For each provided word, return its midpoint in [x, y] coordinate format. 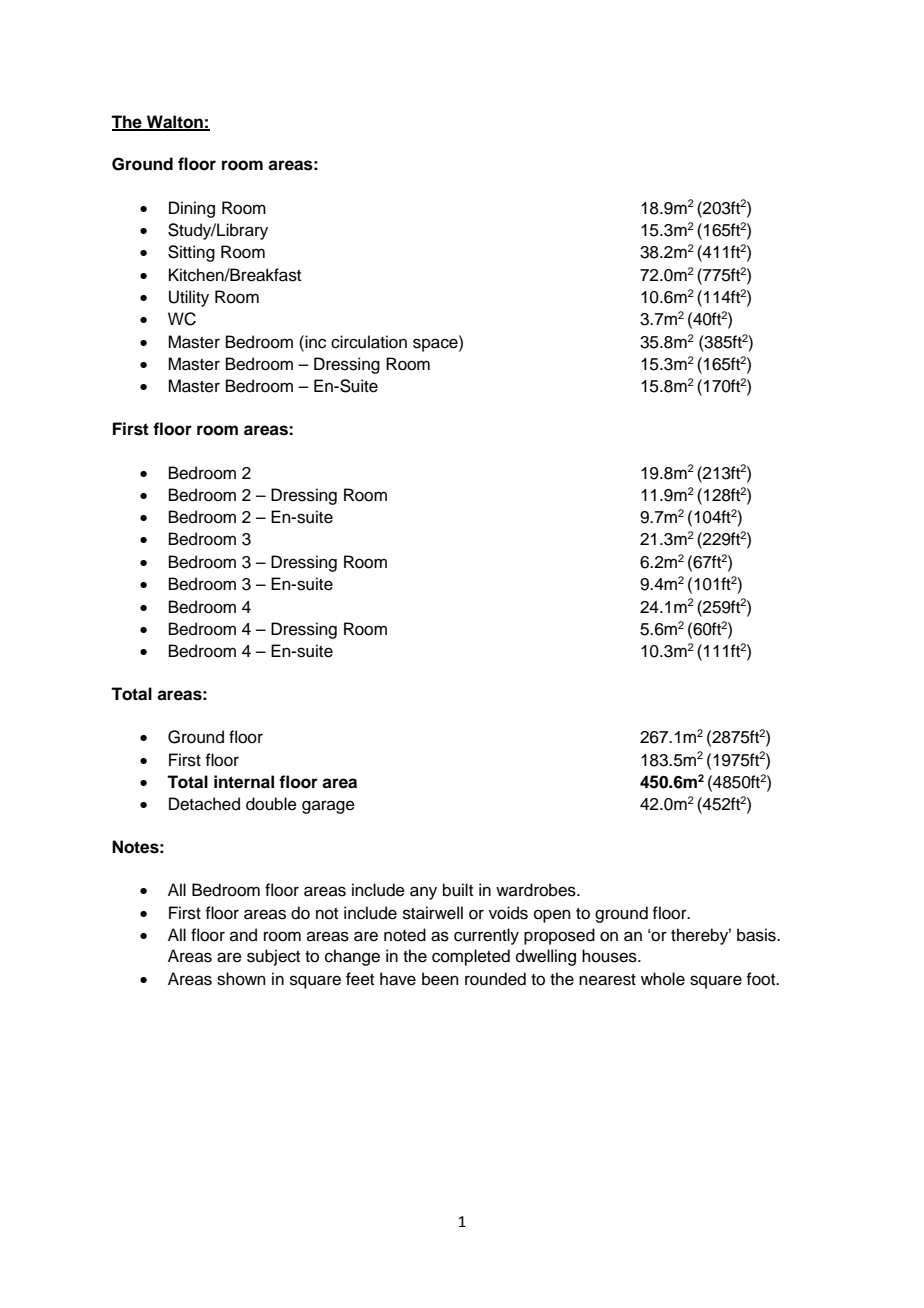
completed [471, 957]
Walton [175, 122]
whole [663, 979]
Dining [192, 209]
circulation [369, 342]
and [243, 935]
